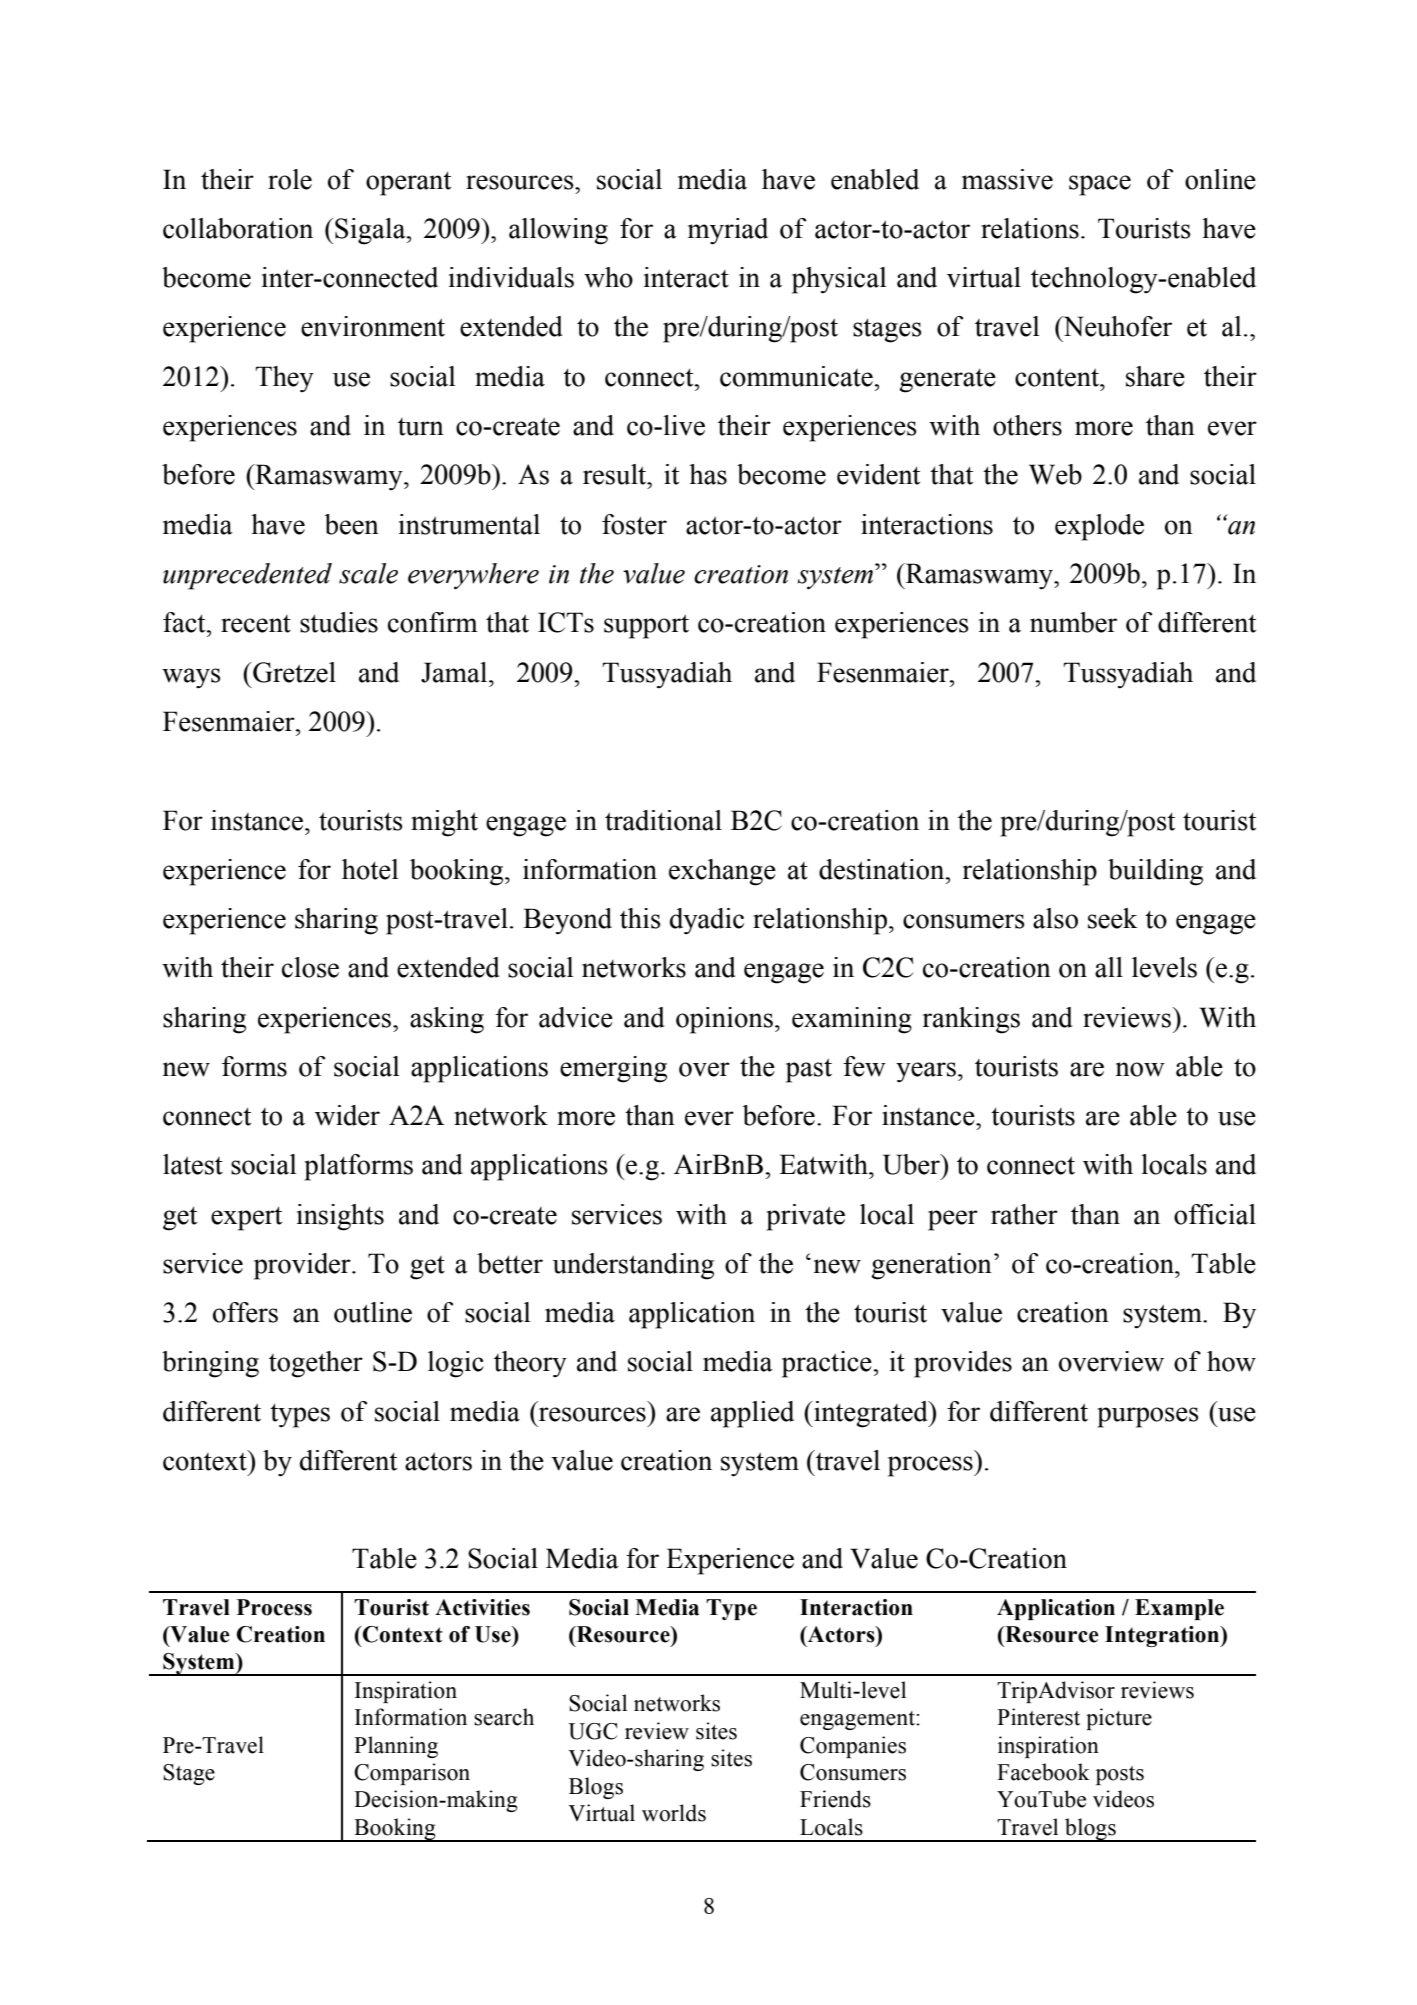  What do you see at coordinates (1100, 185) in the screenshot?
I see `space` at bounding box center [1100, 185].
